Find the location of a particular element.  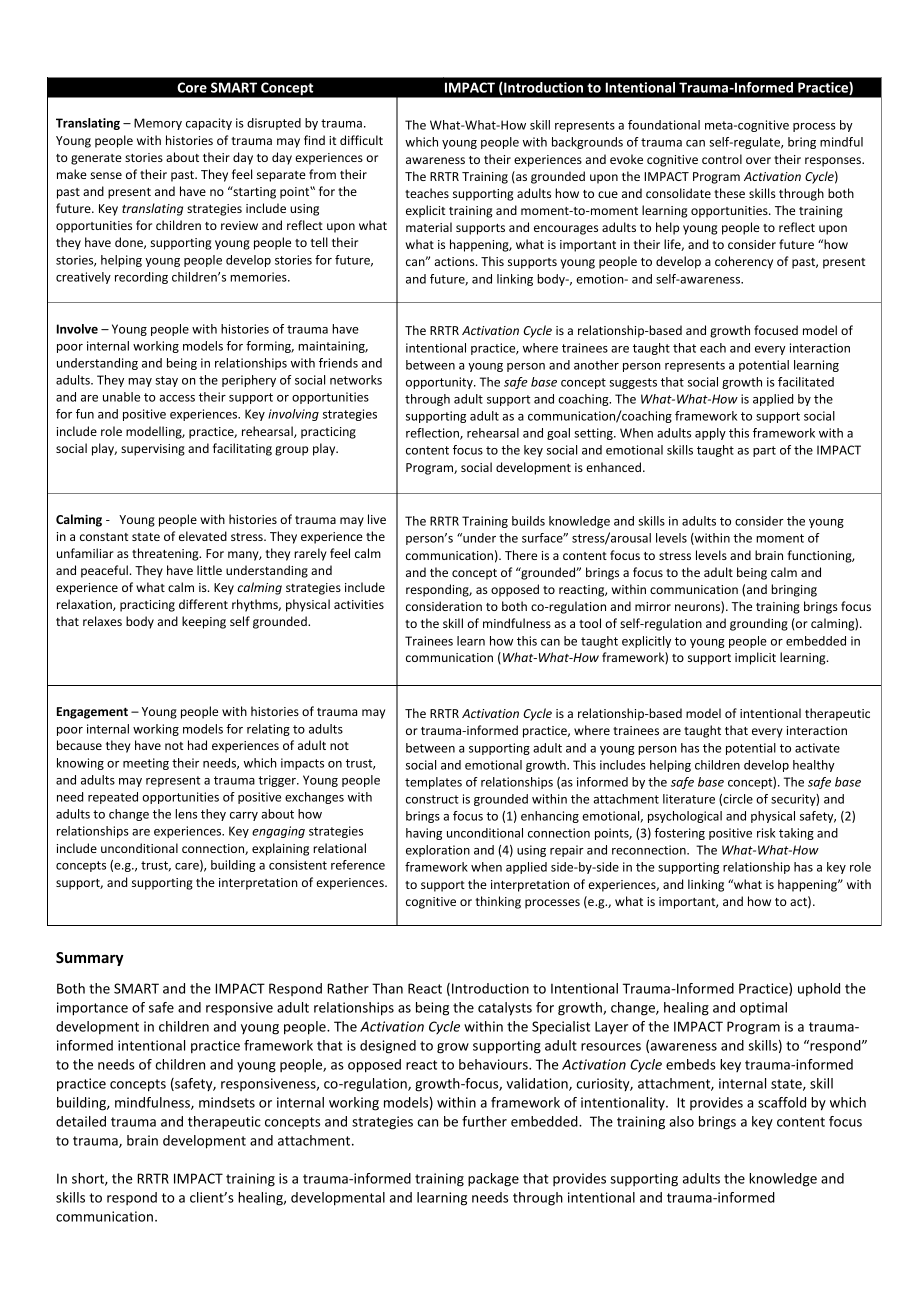

difficult is located at coordinates (361, 140).
